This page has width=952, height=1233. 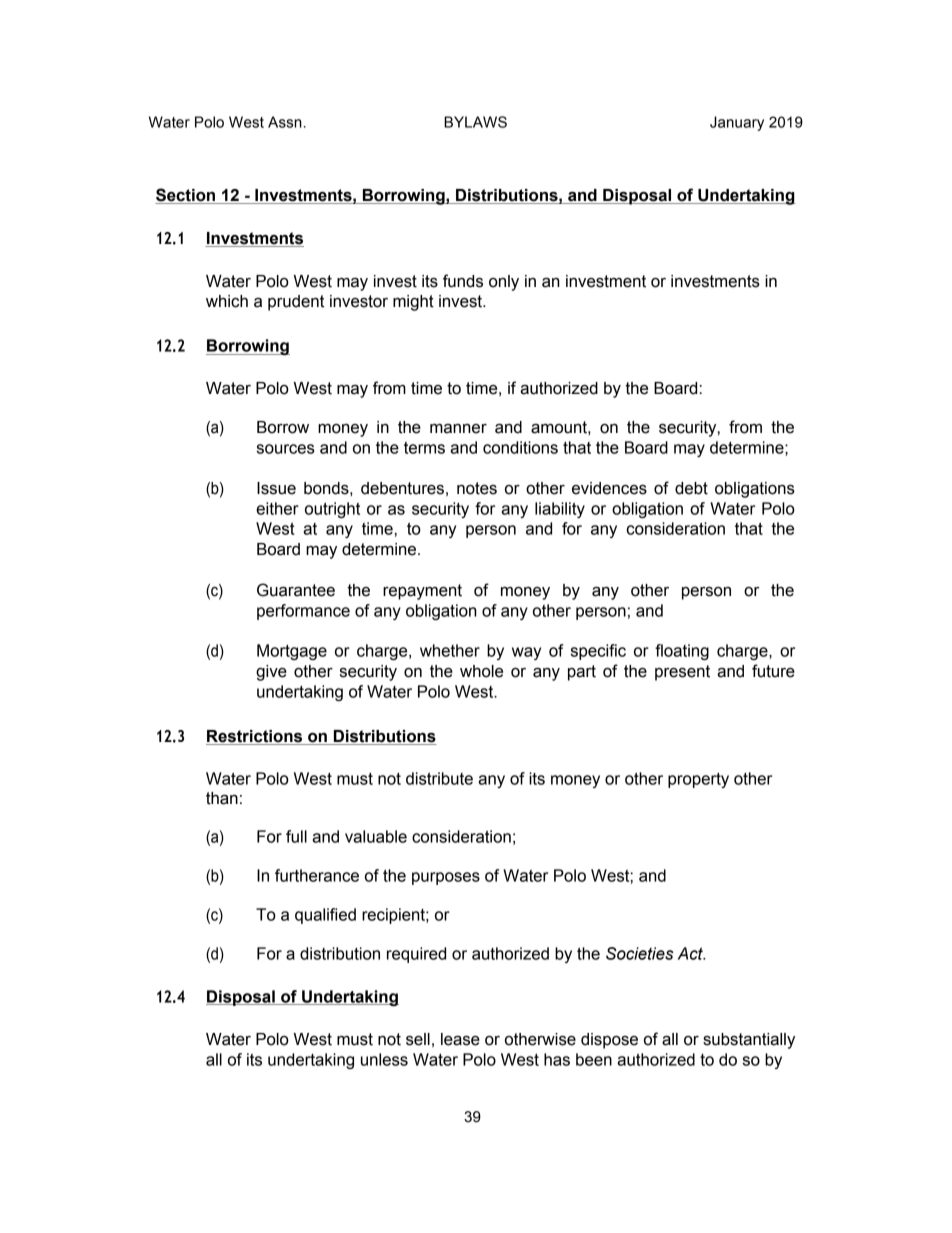 I want to click on repayment, so click(x=422, y=592).
